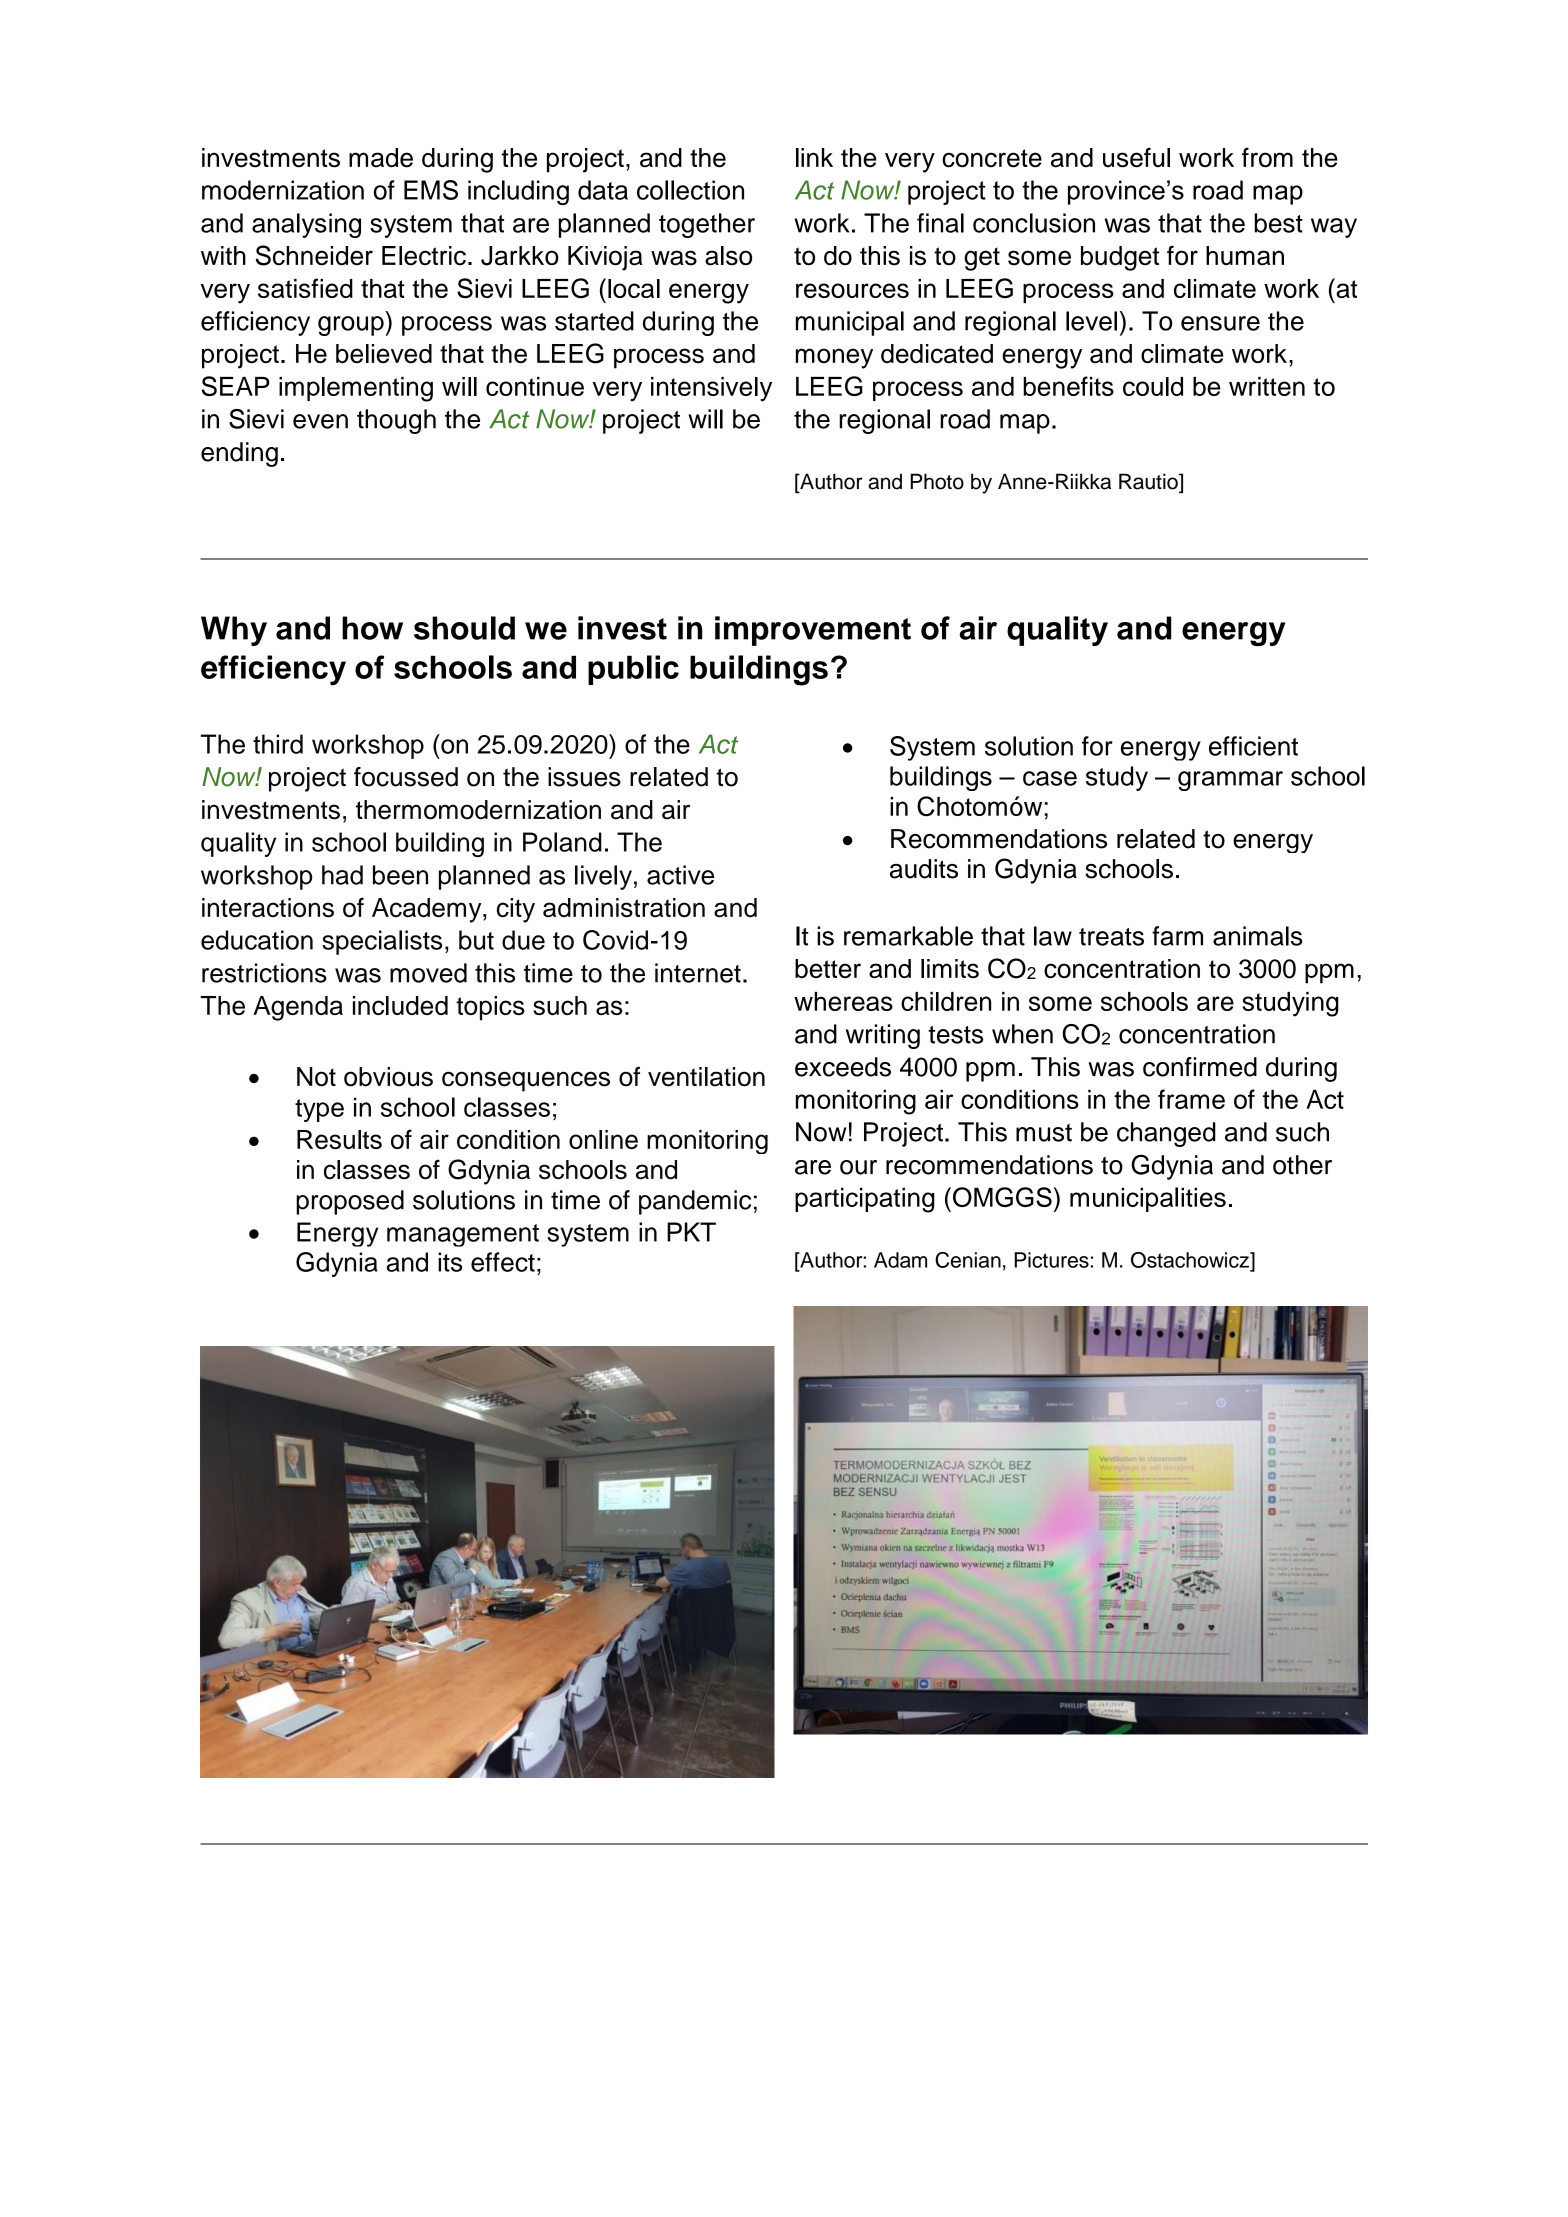 This page has height=2217, width=1568. I want to click on made, so click(381, 158).
